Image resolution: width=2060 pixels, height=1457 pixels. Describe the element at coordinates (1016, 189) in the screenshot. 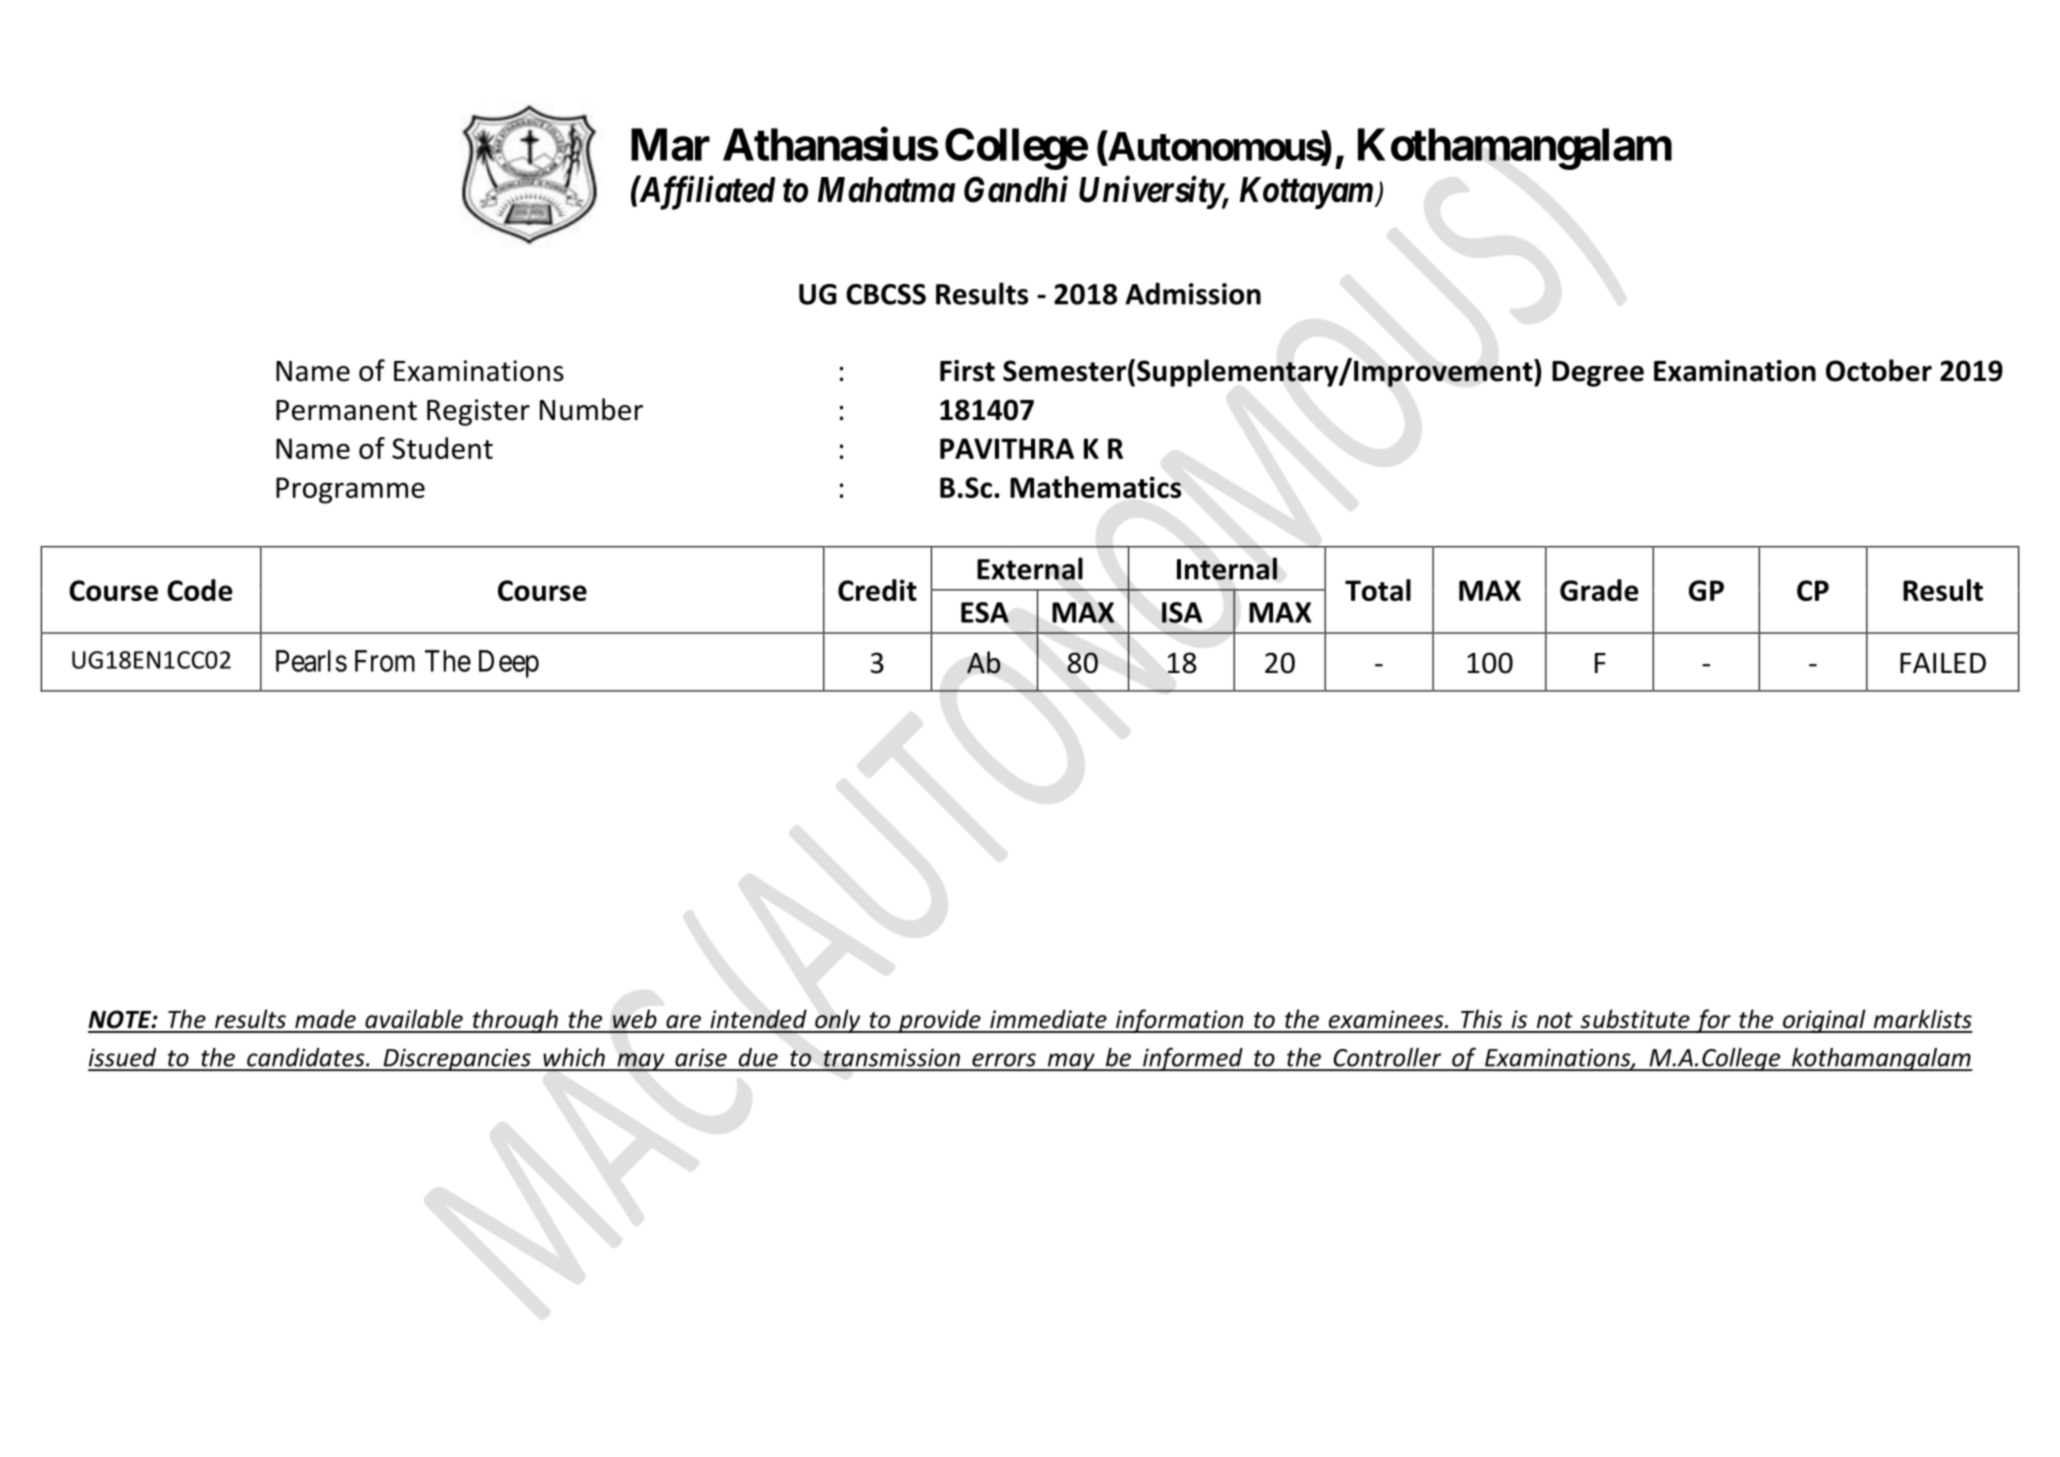

I see `Gandhi` at that location.
